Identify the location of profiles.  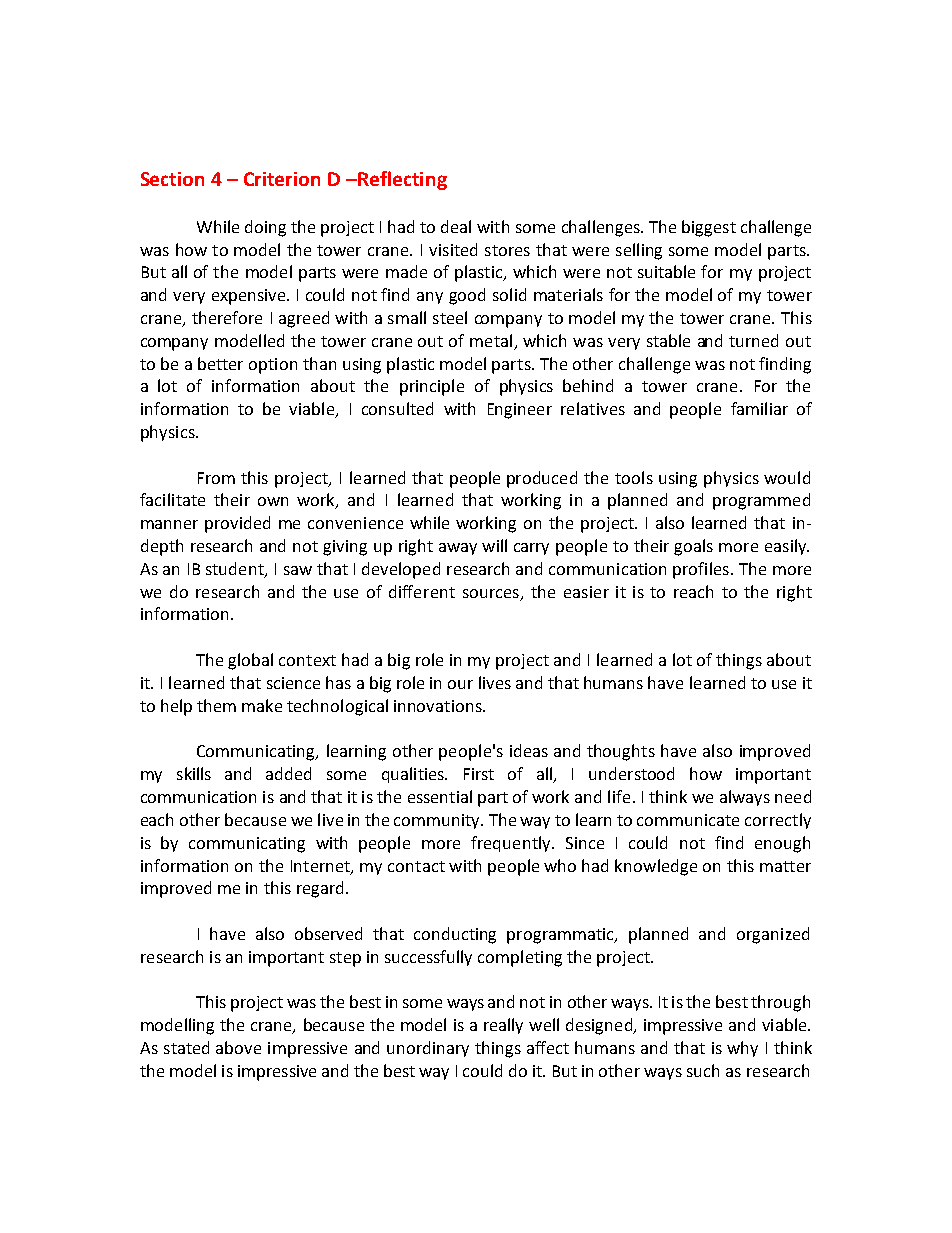
(701, 570).
